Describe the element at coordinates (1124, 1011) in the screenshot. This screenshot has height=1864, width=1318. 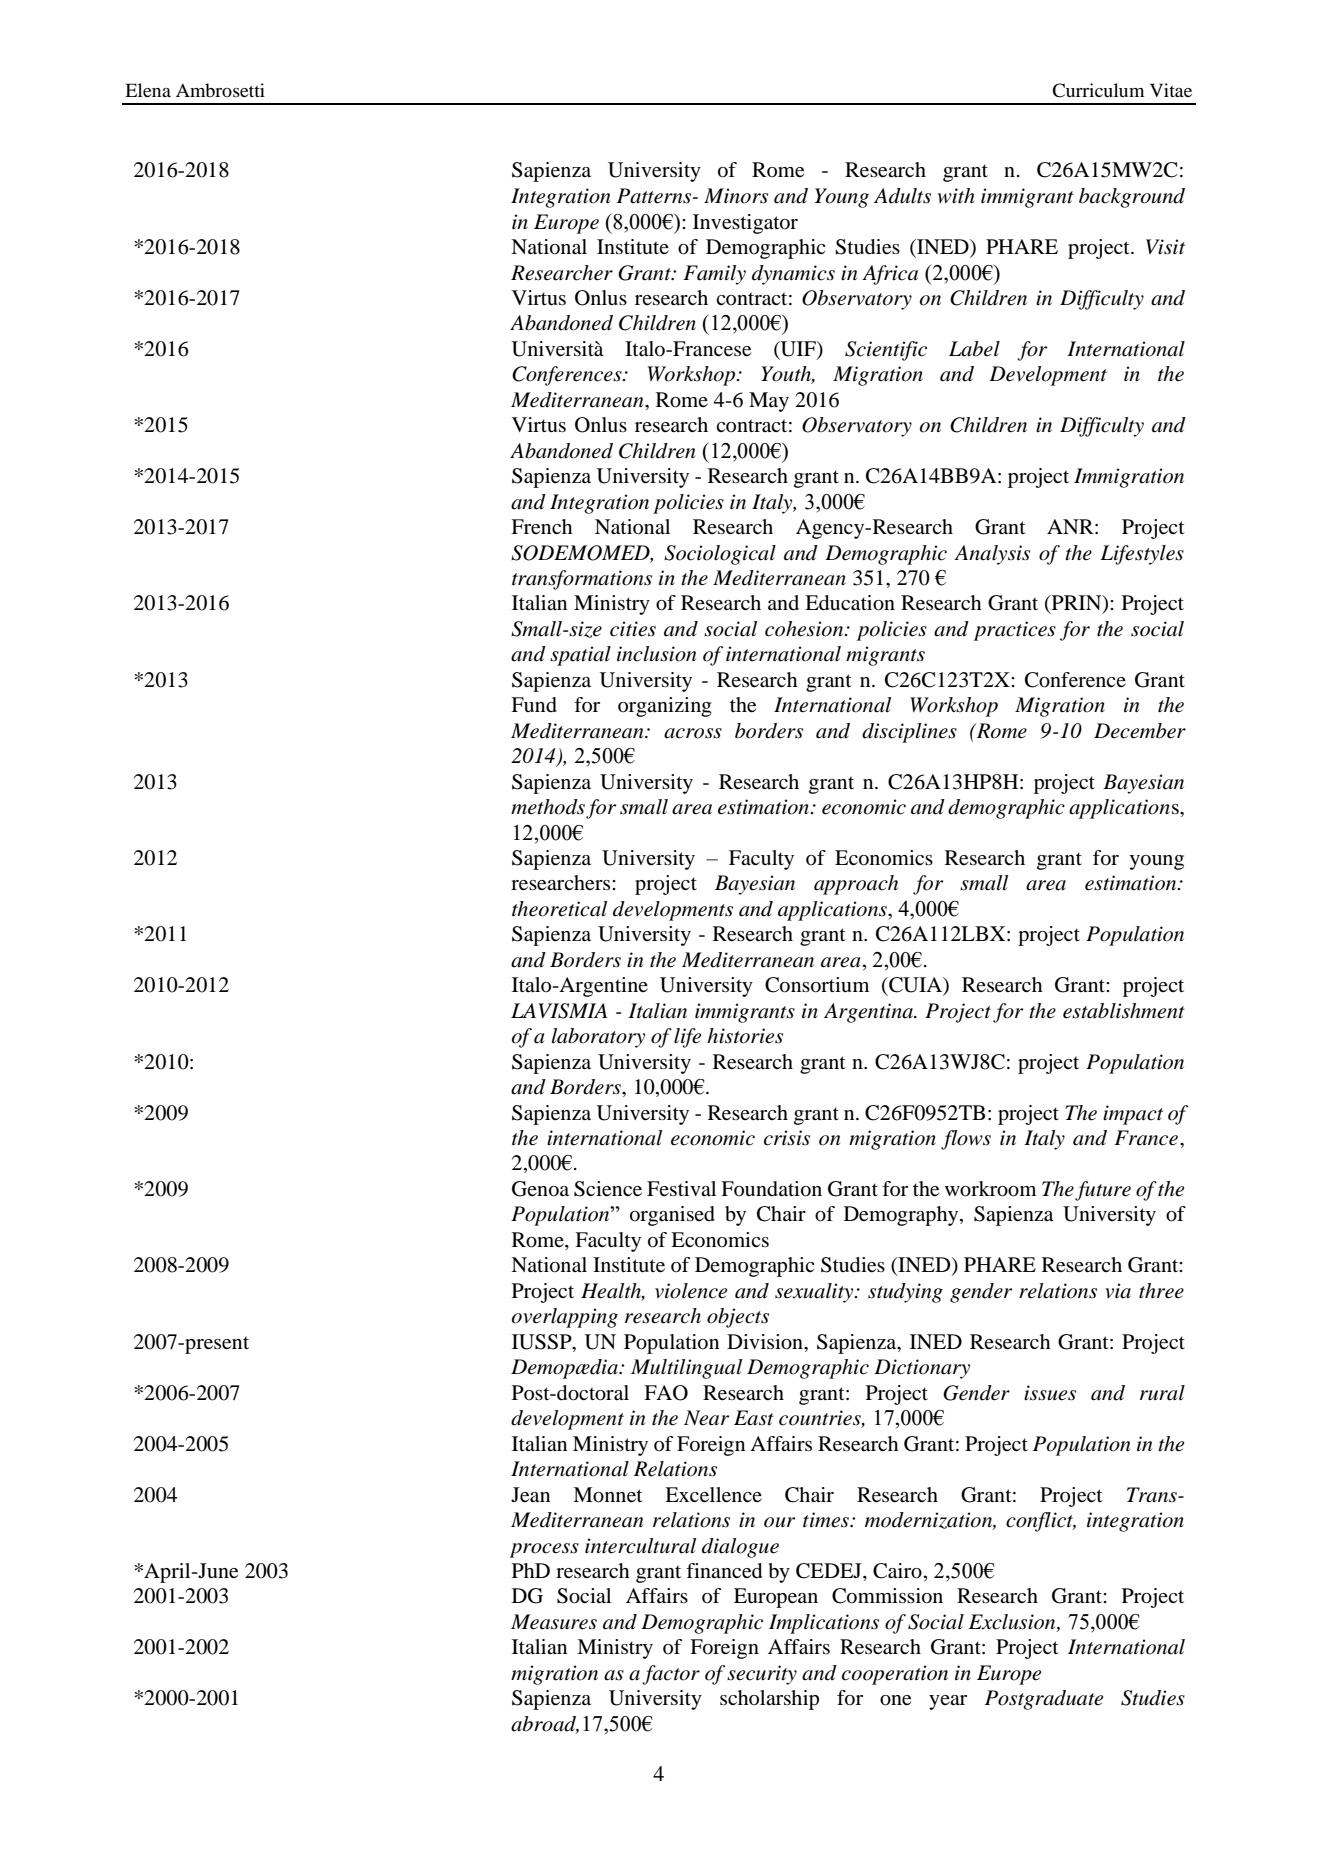
I see `establishment` at that location.
